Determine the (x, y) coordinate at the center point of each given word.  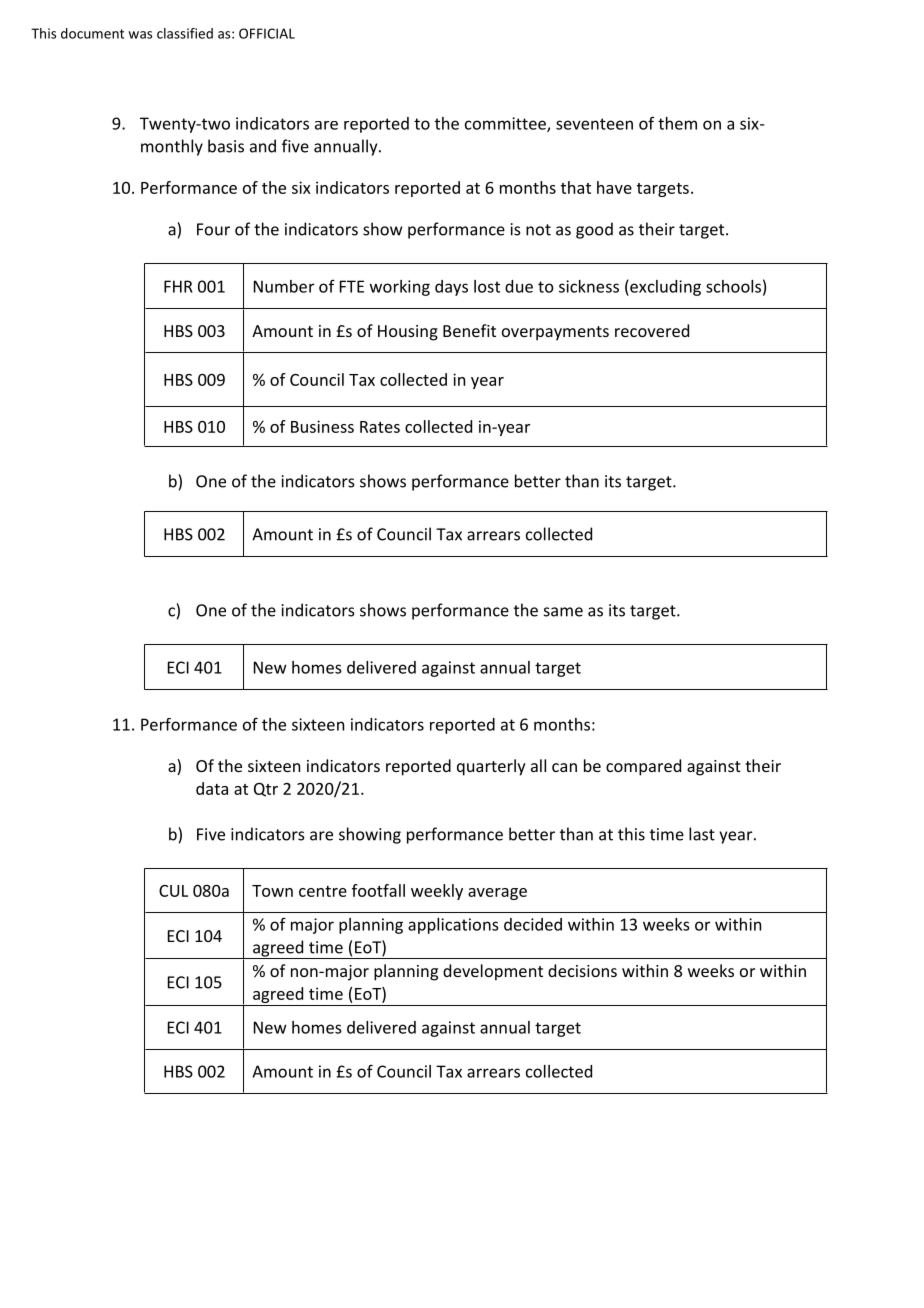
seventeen (594, 124)
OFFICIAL (267, 33)
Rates (380, 427)
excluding (664, 288)
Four (213, 229)
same (563, 612)
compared (643, 767)
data (212, 788)
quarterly (491, 767)
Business (322, 426)
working (400, 288)
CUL (173, 891)
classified (185, 33)
